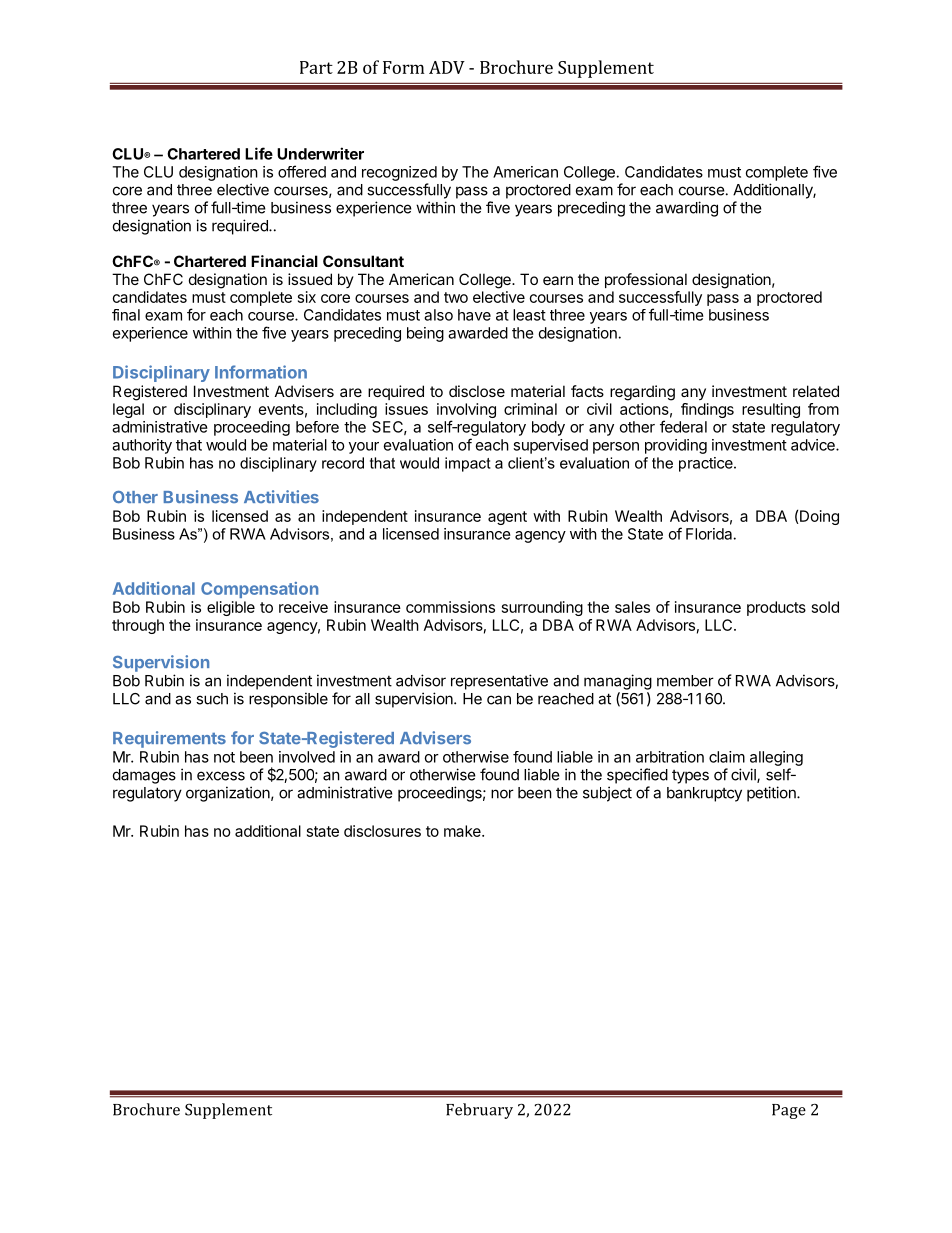 The width and height of the document is (952, 1233). I want to click on Page, so click(789, 1111).
